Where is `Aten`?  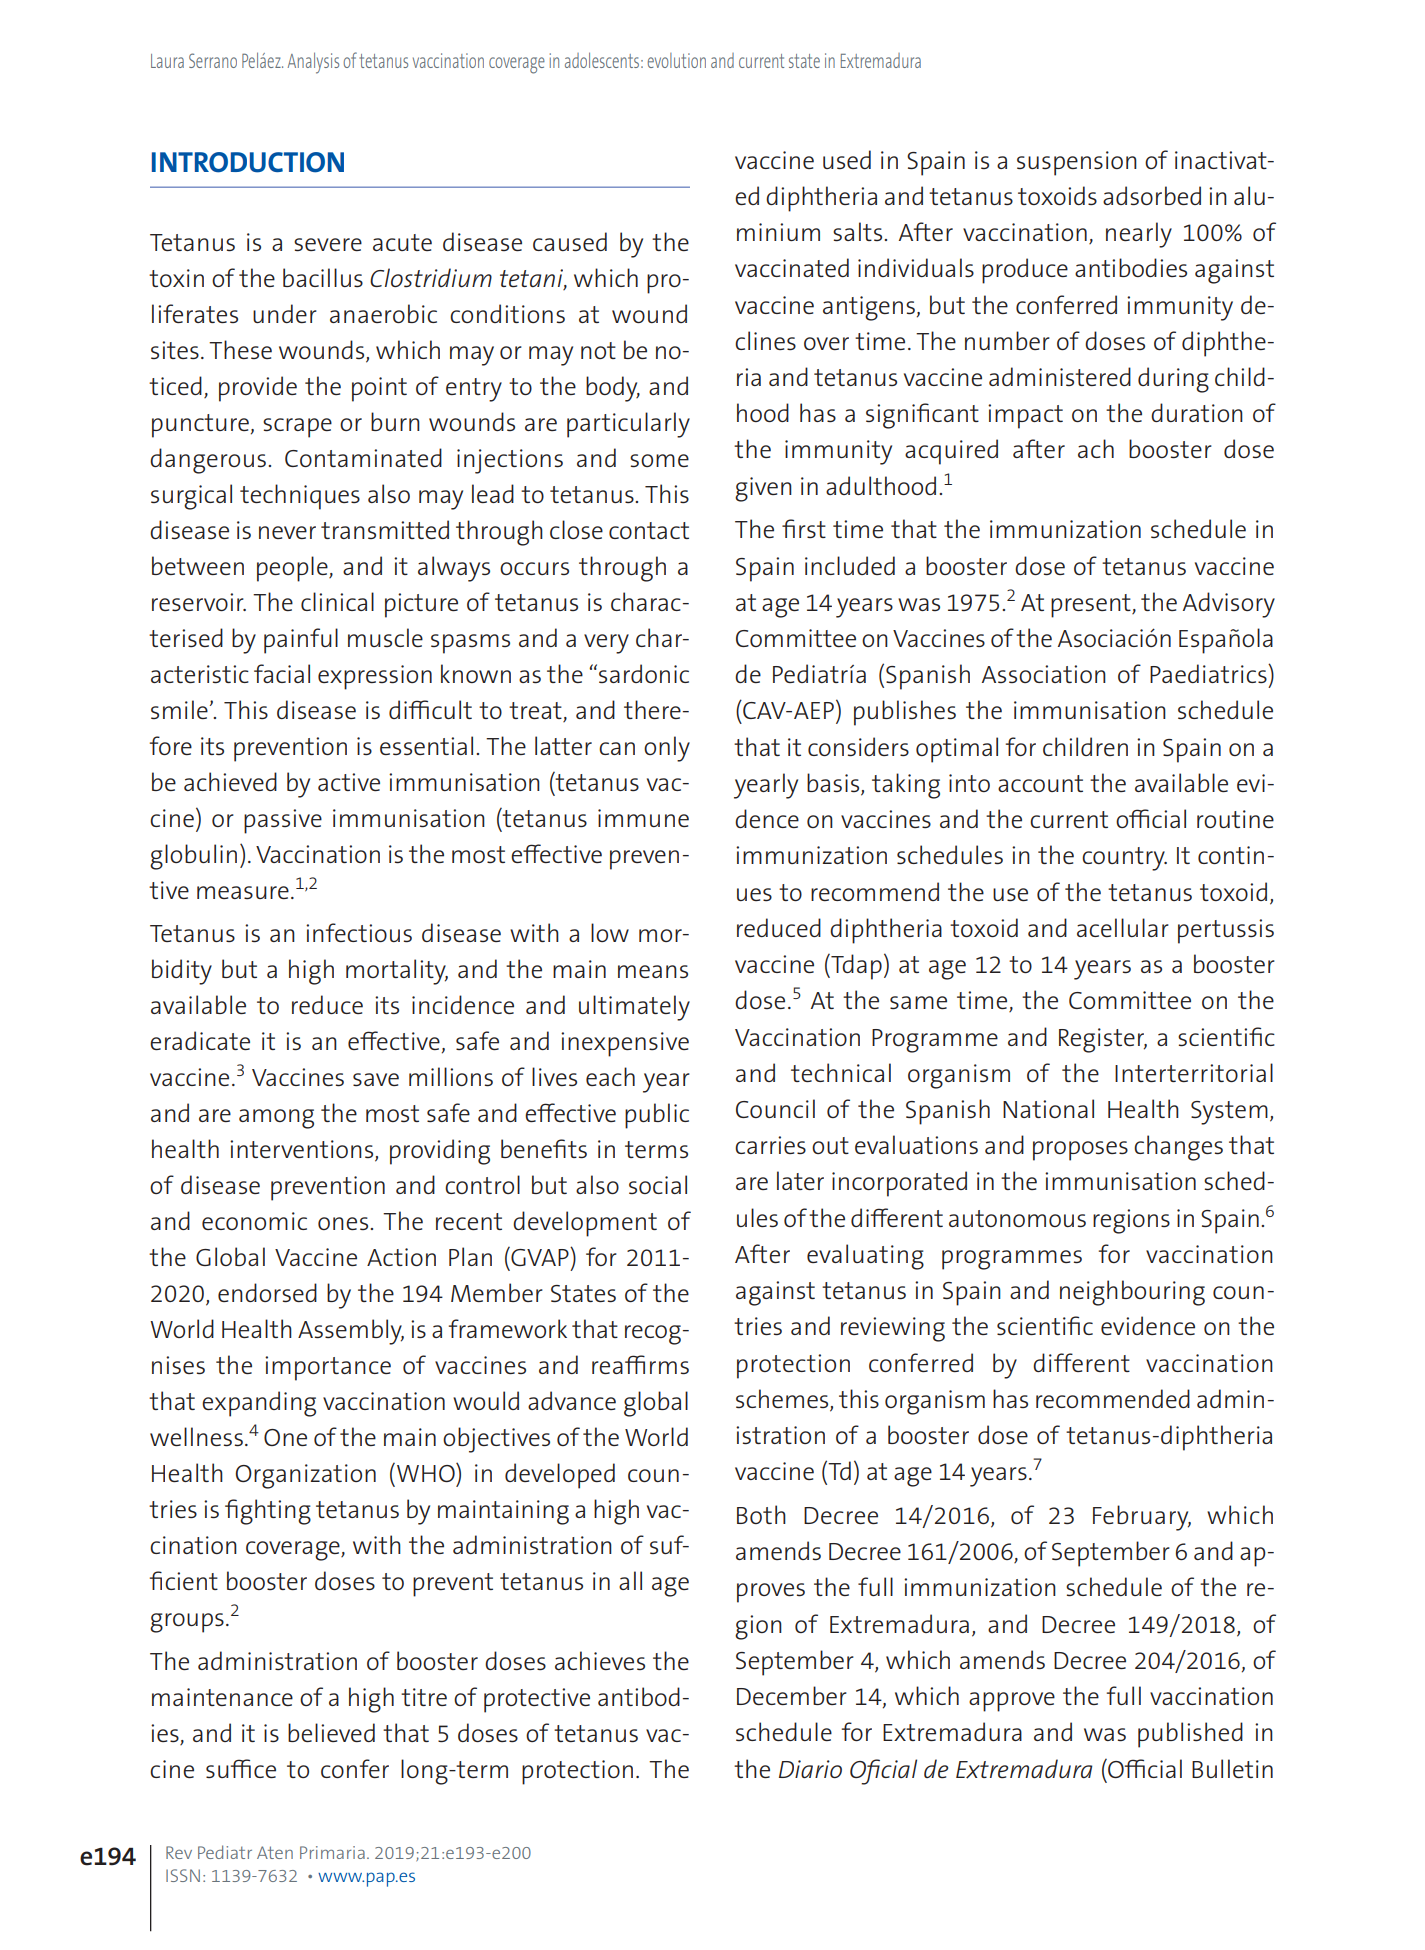 Aten is located at coordinates (275, 1852).
